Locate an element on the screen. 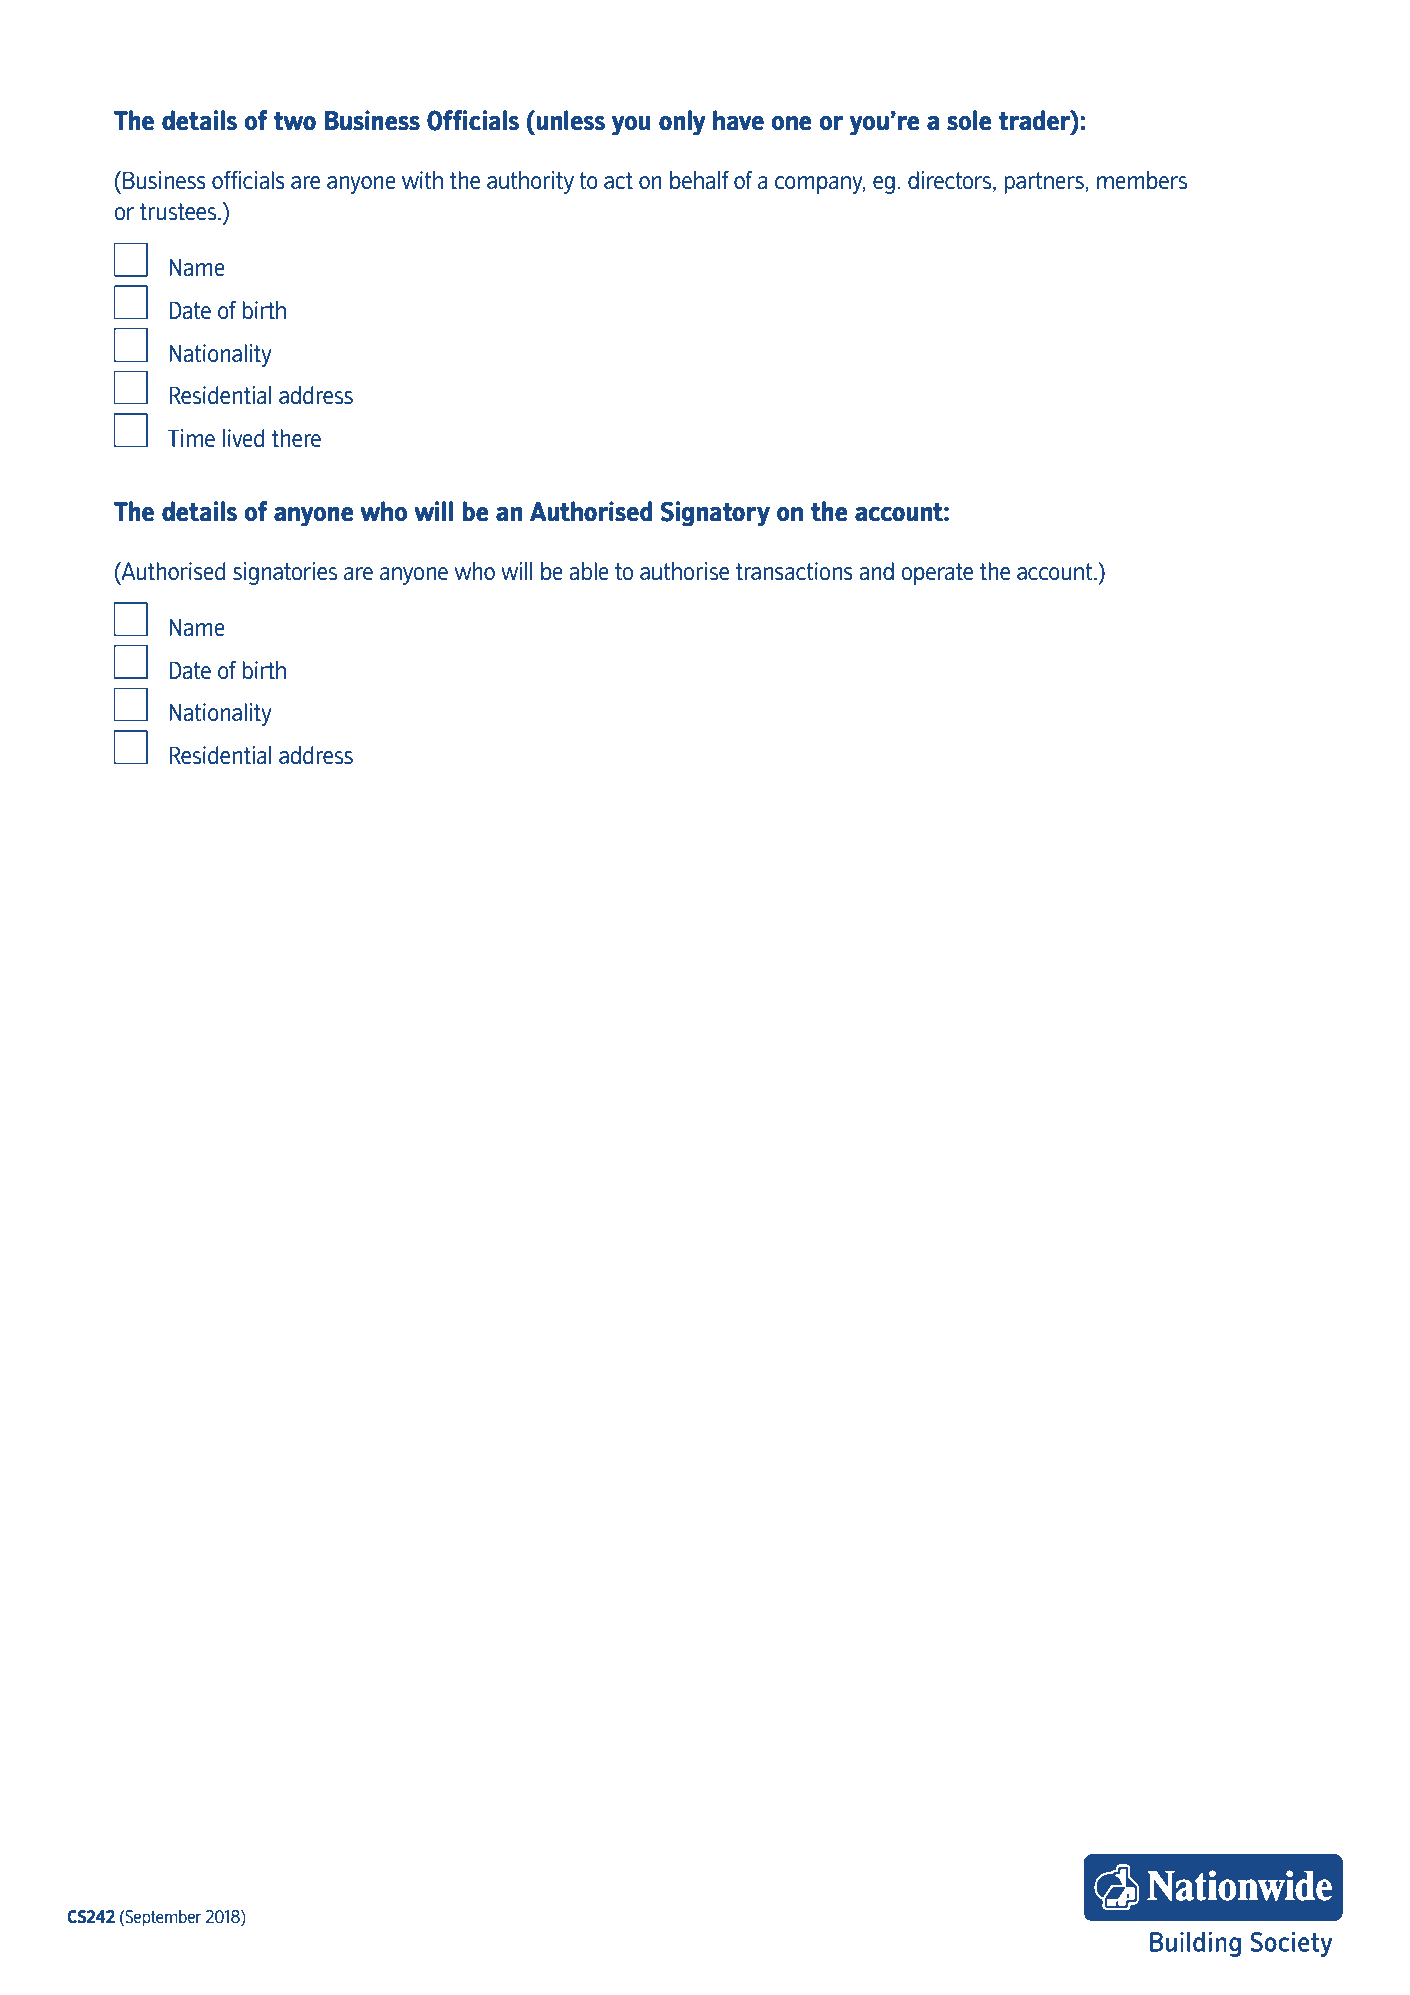 The width and height of the screenshot is (1410, 1995). behalf is located at coordinates (699, 180).
